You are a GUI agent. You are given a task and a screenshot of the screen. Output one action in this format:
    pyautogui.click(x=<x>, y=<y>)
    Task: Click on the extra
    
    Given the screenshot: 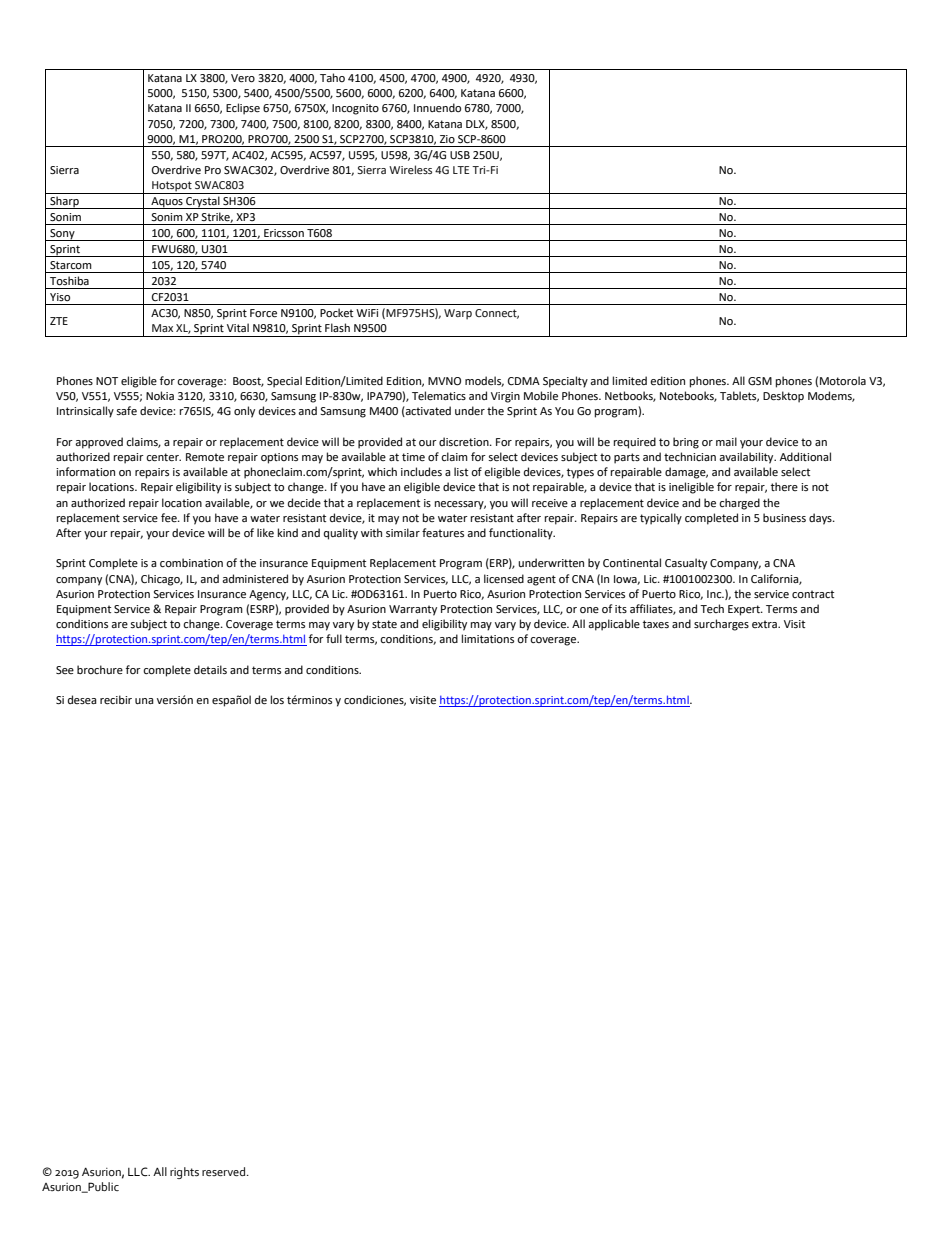 What is the action you would take?
    pyautogui.click(x=765, y=624)
